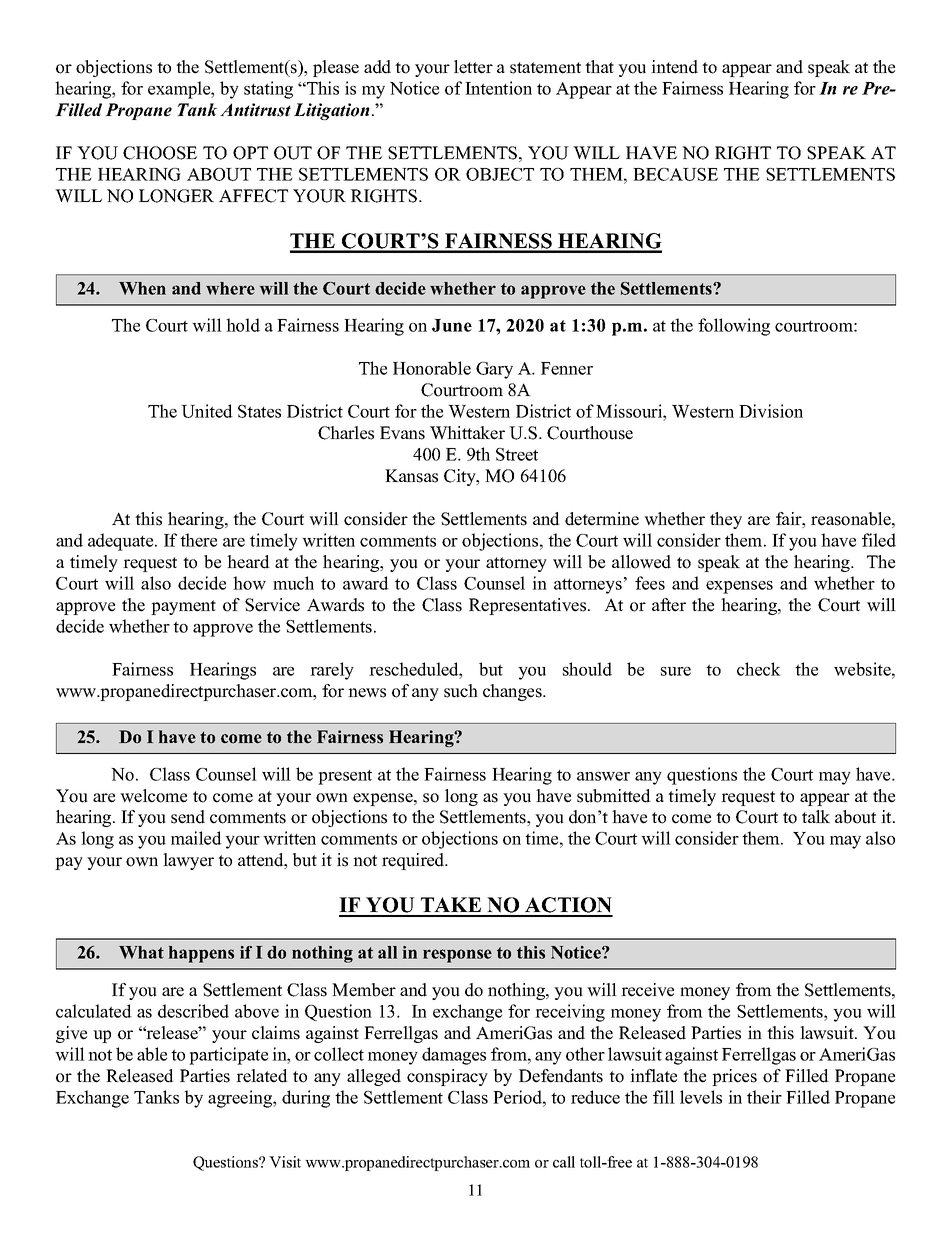 This screenshot has height=1233, width=952. Describe the element at coordinates (461, 691) in the screenshot. I see `such` at that location.
